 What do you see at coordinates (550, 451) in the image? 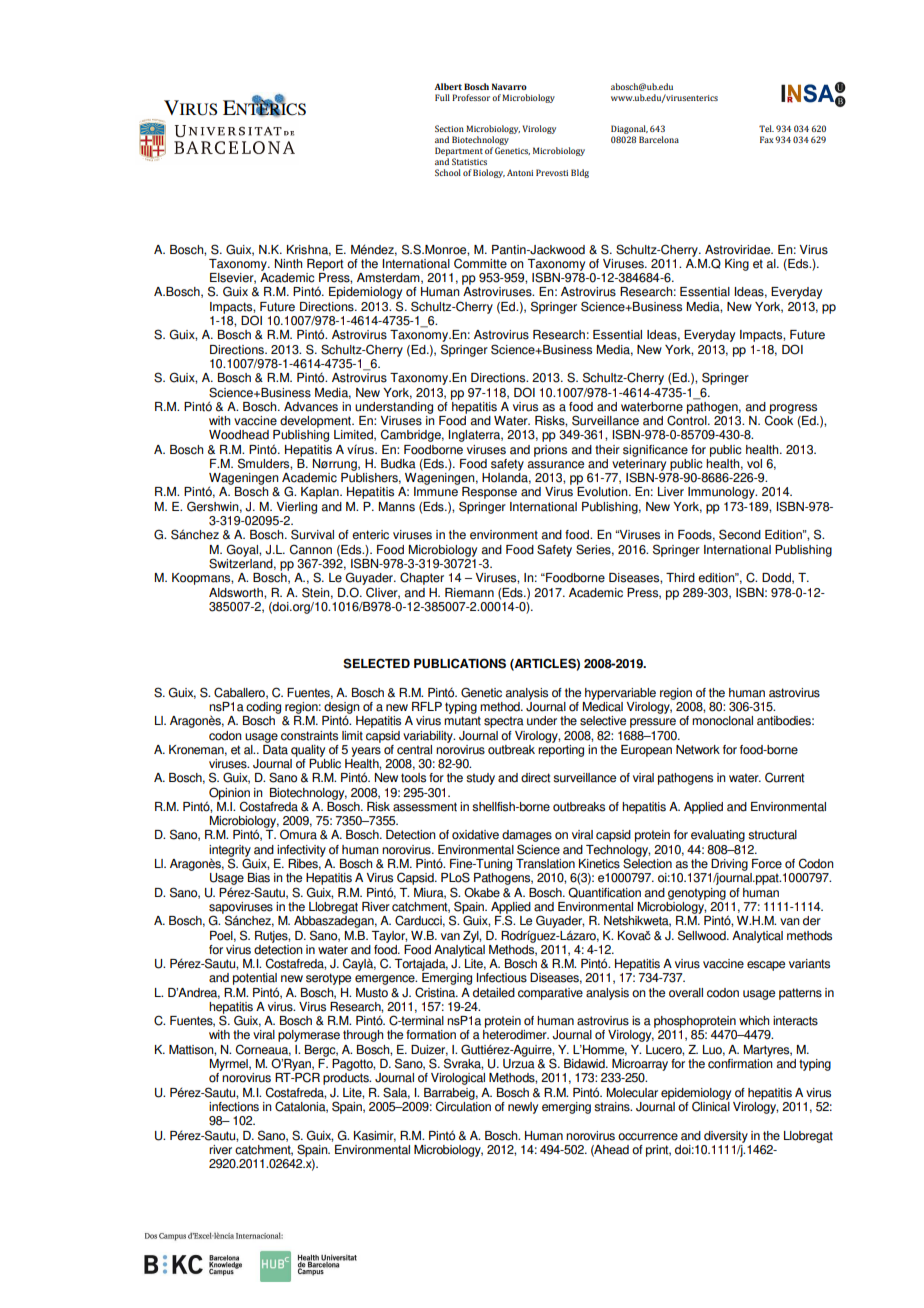
I see `prions` at bounding box center [550, 451].
